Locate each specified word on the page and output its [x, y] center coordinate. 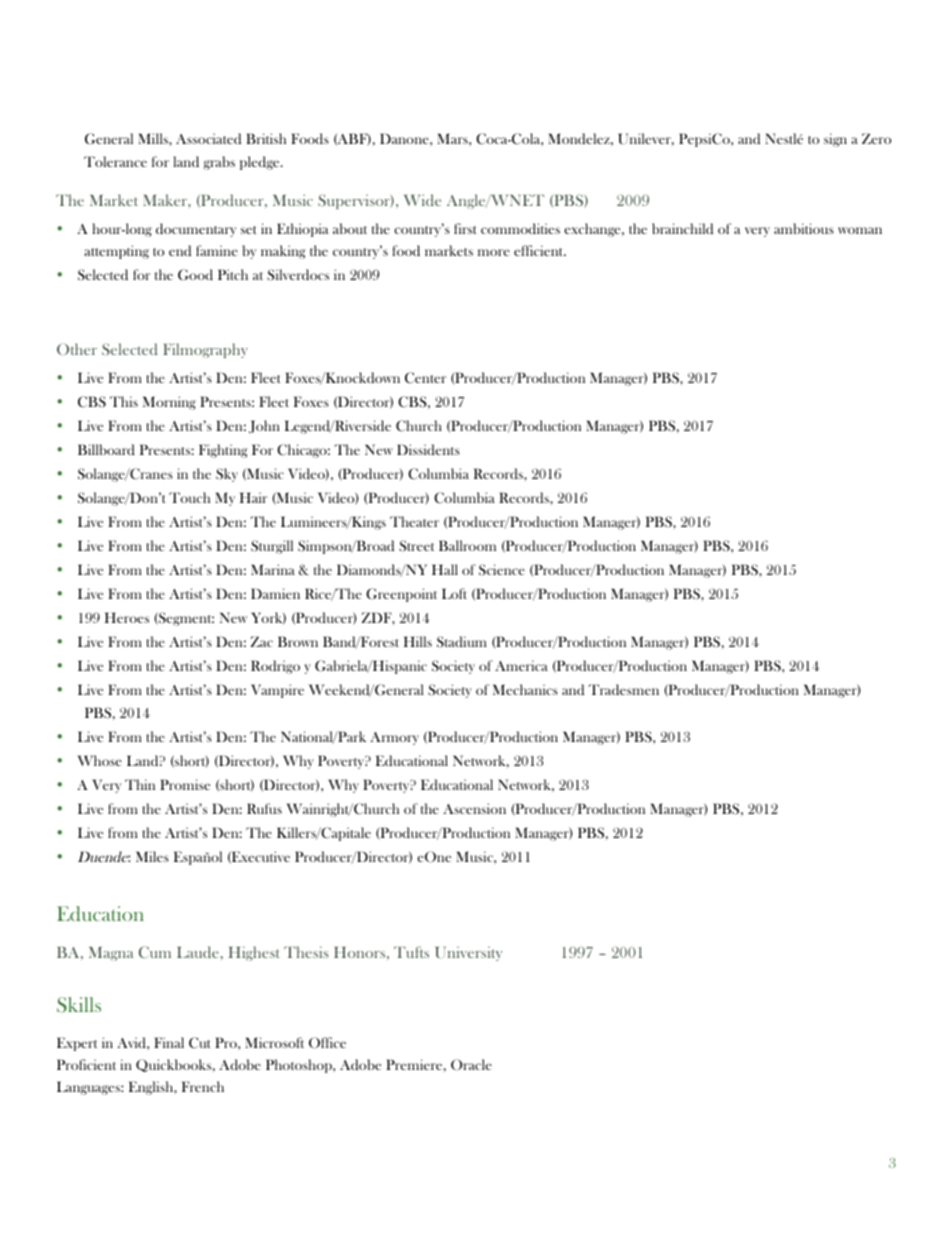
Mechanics [525, 689]
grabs [219, 163]
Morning [169, 403]
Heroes [127, 617]
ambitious [804, 228]
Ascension [474, 808]
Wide [422, 200]
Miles [152, 856]
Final [169, 1042]
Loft [454, 593]
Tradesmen [624, 689]
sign [835, 140]
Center [425, 378]
